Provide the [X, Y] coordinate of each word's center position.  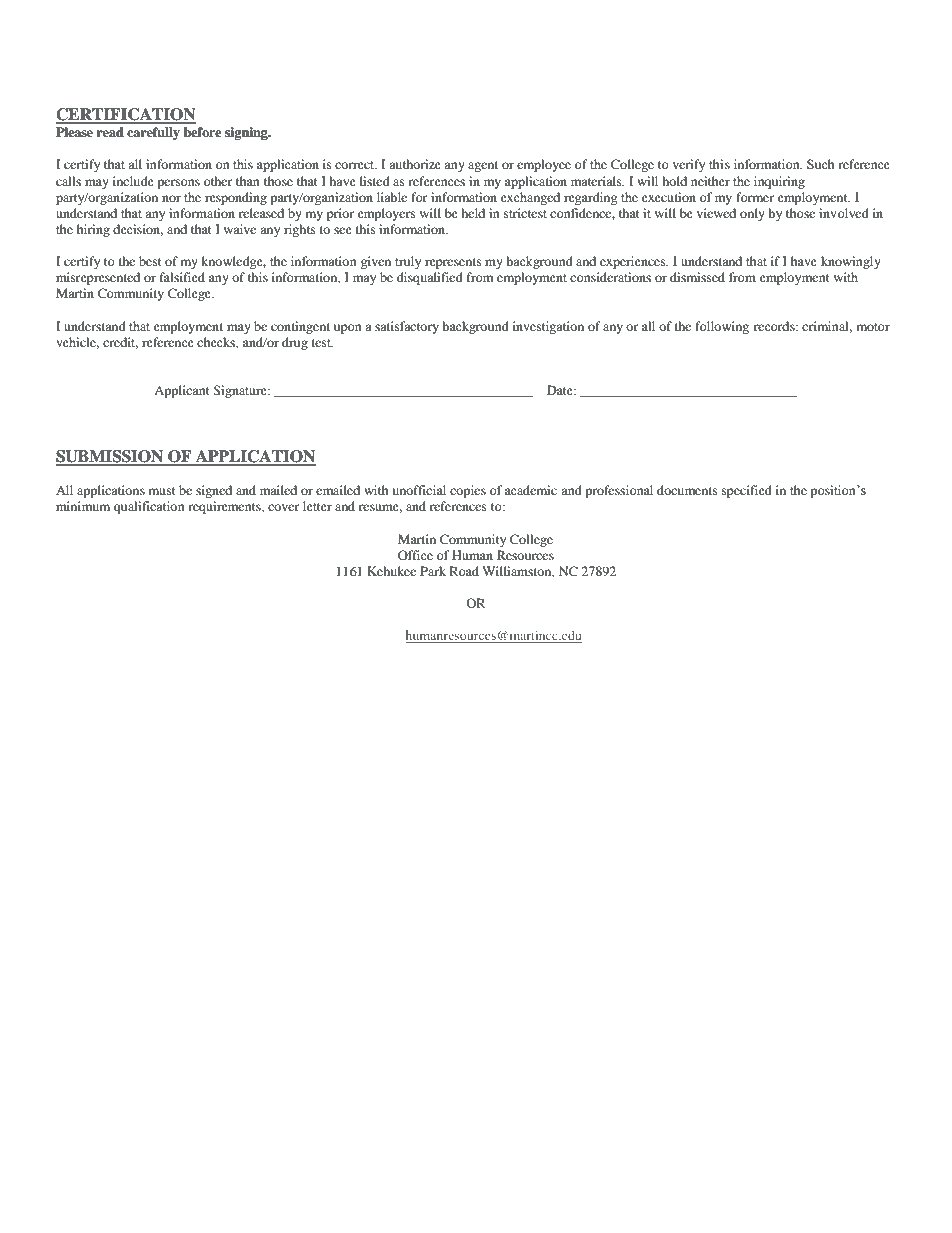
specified [747, 491]
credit [120, 343]
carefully [153, 133]
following [722, 327]
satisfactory [407, 327]
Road [464, 571]
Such [821, 164]
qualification [149, 507]
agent [483, 166]
